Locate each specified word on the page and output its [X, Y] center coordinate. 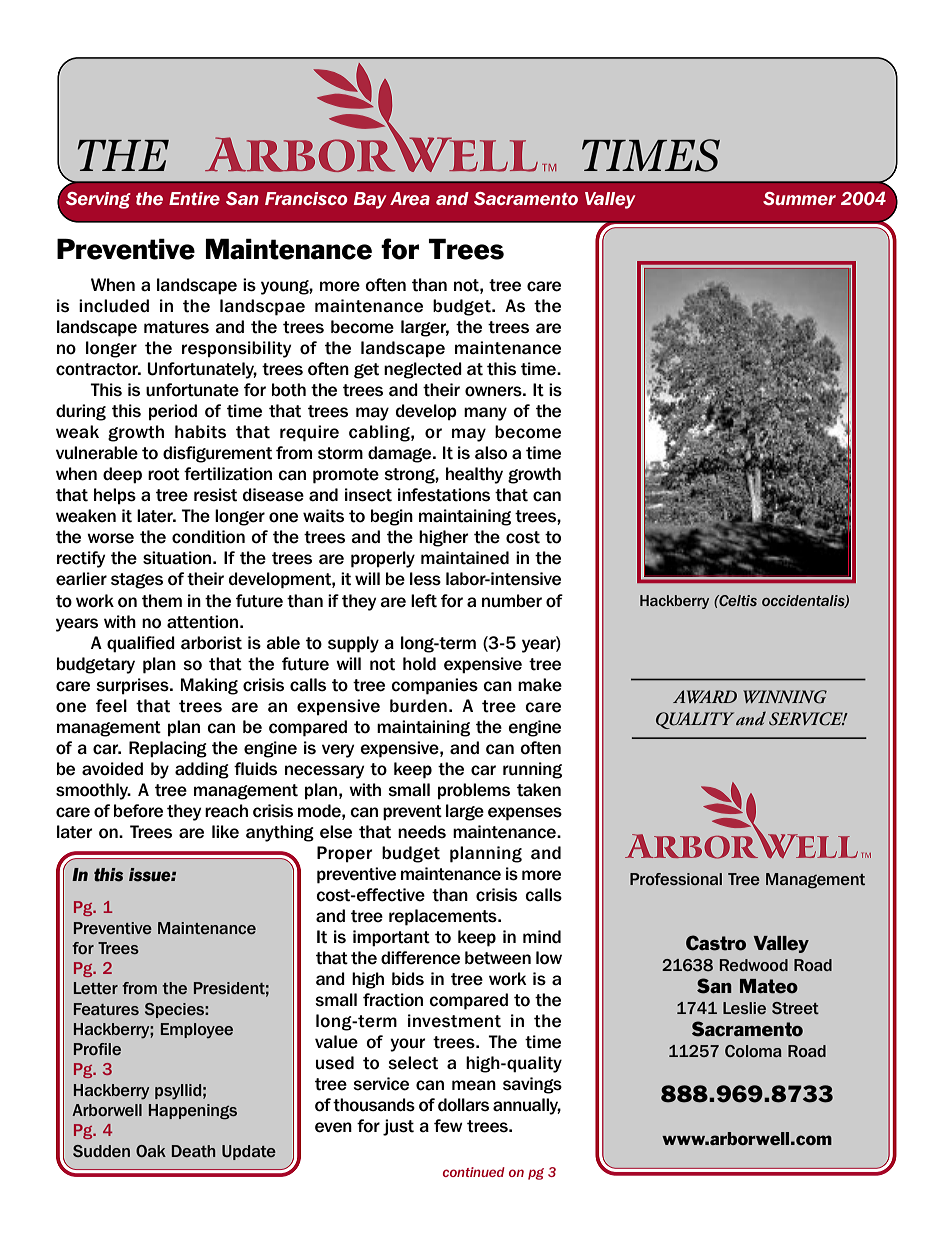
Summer [799, 198]
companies [434, 686]
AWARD [705, 696]
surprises [134, 686]
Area [410, 198]
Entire [194, 198]
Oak [151, 1151]
